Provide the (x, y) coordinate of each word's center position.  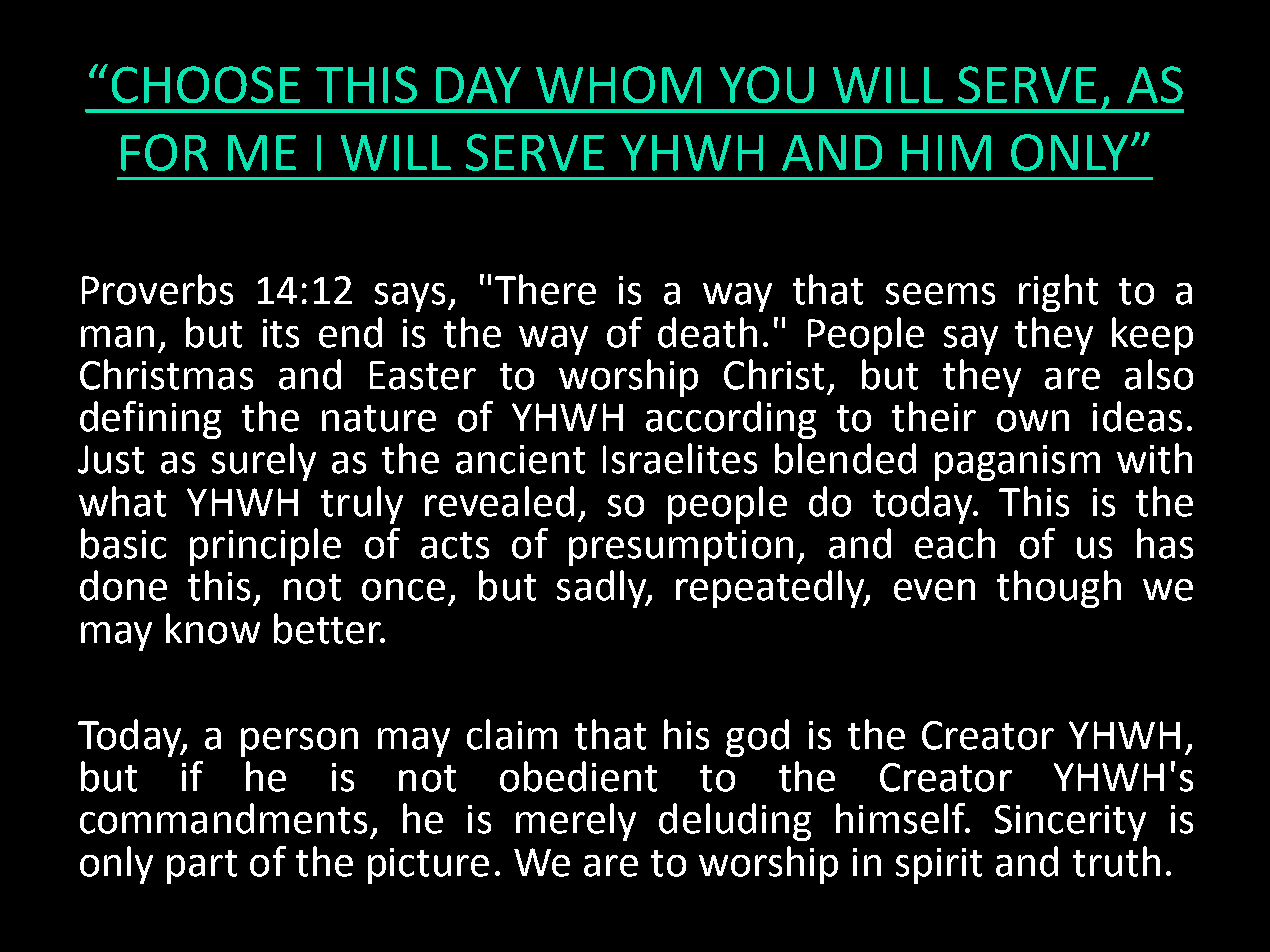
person (299, 742)
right (1058, 293)
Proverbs (157, 289)
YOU (767, 84)
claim (512, 734)
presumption (681, 548)
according (731, 420)
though (1059, 589)
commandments (223, 818)
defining (150, 420)
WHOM (618, 84)
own (1033, 421)
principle (265, 547)
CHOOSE (206, 84)
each (955, 543)
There (545, 289)
